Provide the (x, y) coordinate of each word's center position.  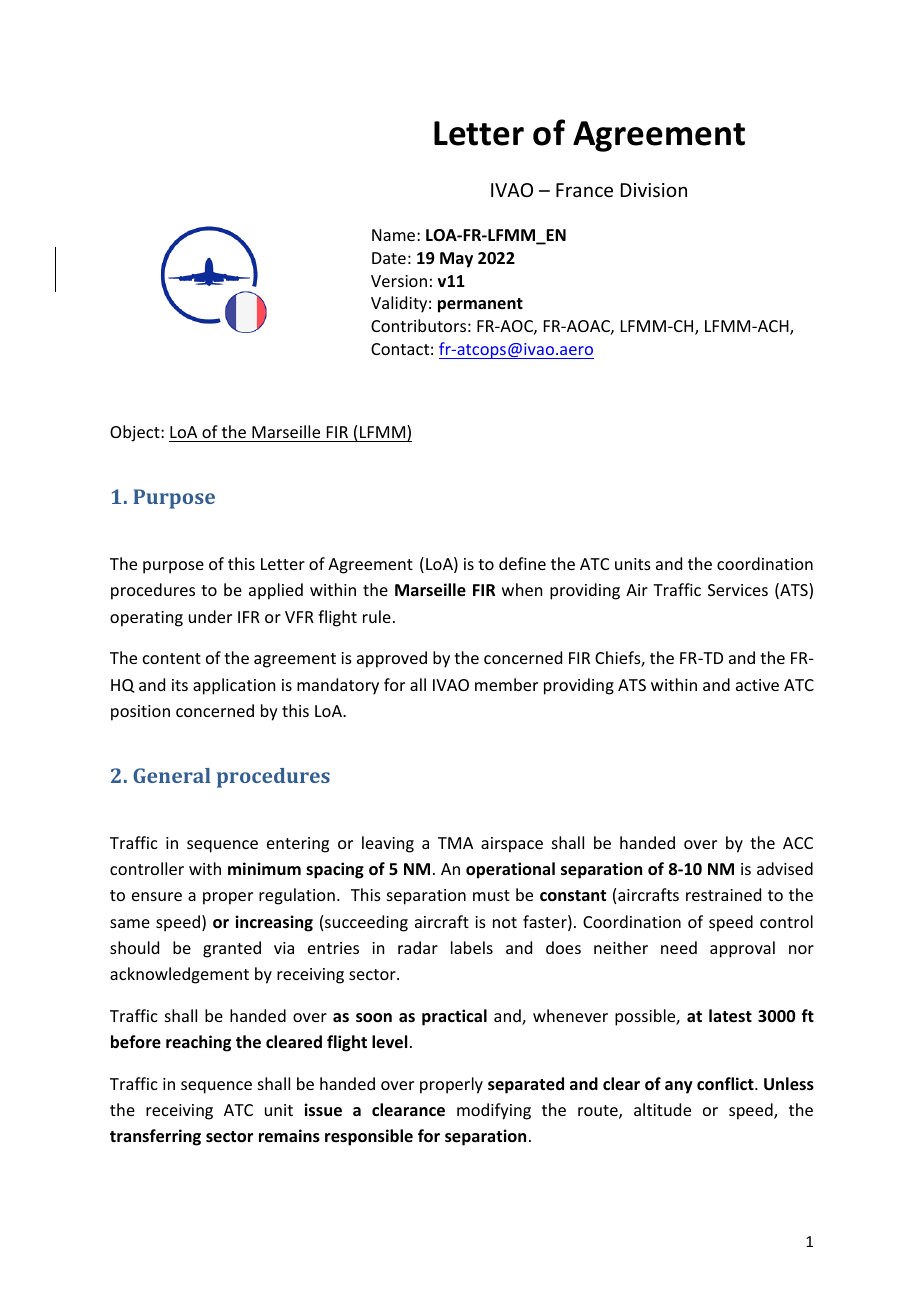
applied (276, 591)
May (456, 260)
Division (654, 190)
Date (389, 258)
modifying (494, 1111)
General (172, 775)
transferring (155, 1137)
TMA (455, 843)
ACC (798, 843)
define (522, 563)
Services (738, 590)
